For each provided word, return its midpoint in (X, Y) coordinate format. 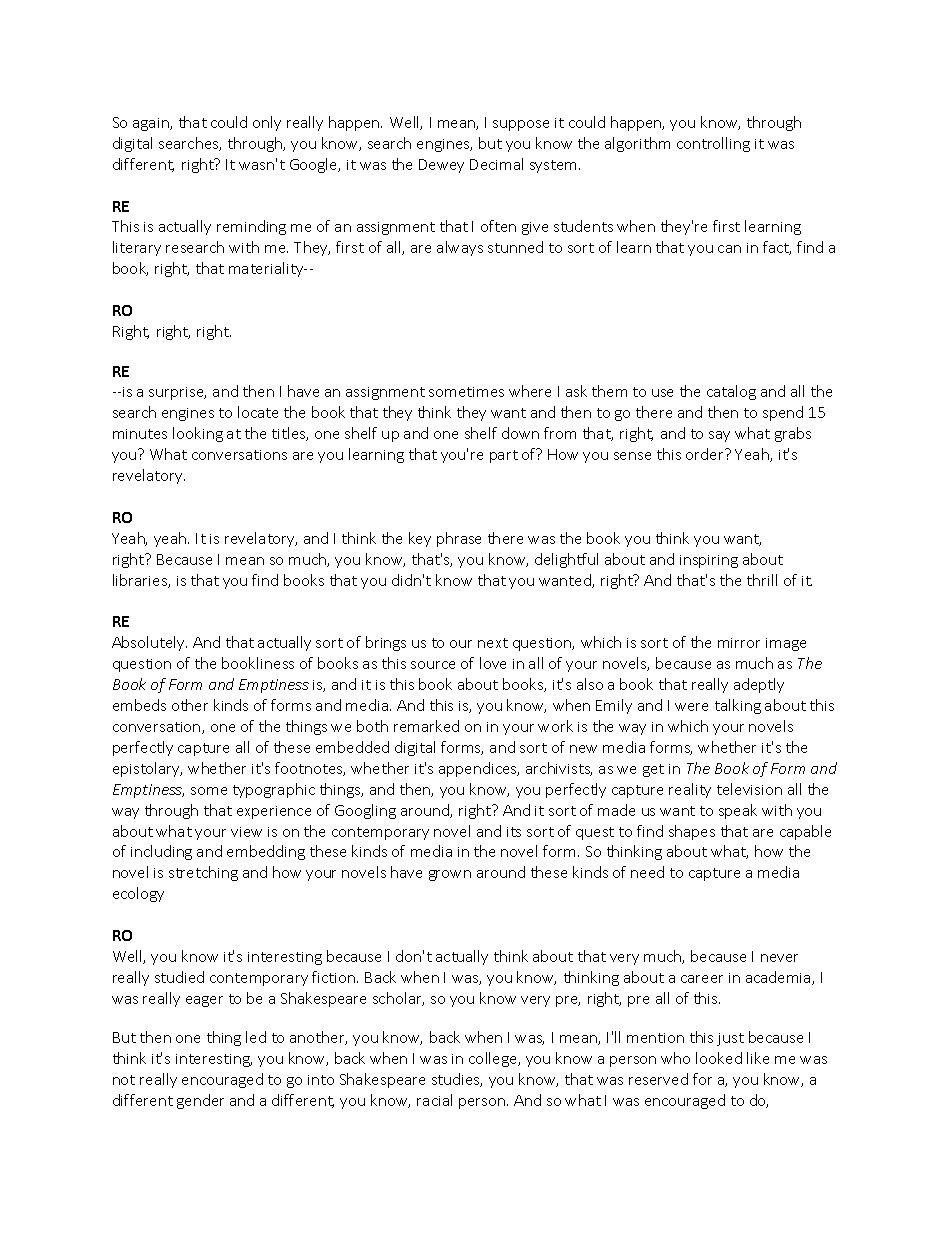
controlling (713, 144)
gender (200, 1101)
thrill (762, 580)
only (267, 123)
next (493, 643)
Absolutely (149, 643)
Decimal (496, 164)
